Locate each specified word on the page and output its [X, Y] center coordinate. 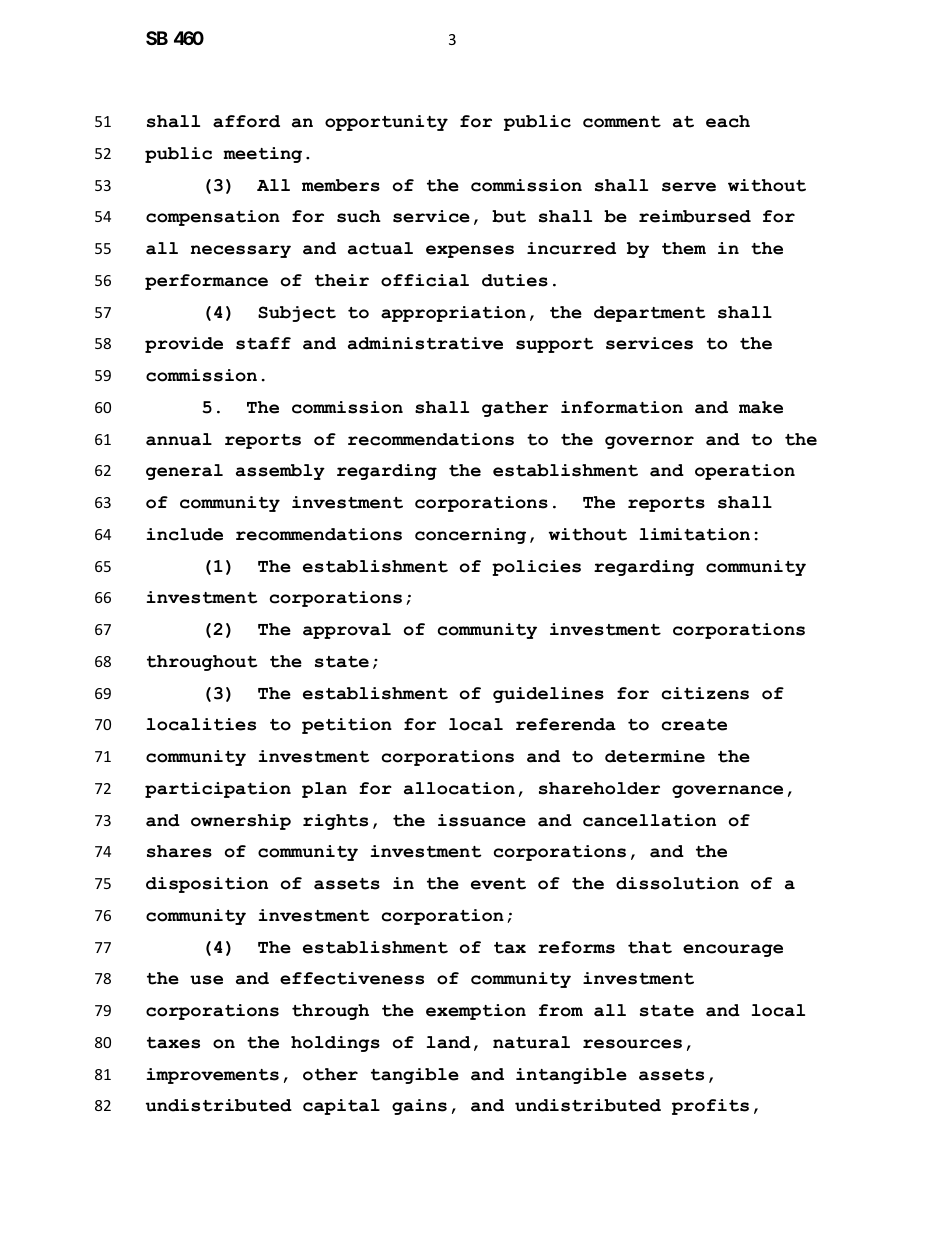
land [449, 1042]
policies [536, 568]
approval [347, 631]
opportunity [386, 123]
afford [246, 121]
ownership [241, 822]
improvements [213, 1076]
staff [263, 343]
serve [689, 187]
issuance [482, 820]
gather [515, 409]
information [622, 407]
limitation [695, 534]
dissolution [677, 883]
